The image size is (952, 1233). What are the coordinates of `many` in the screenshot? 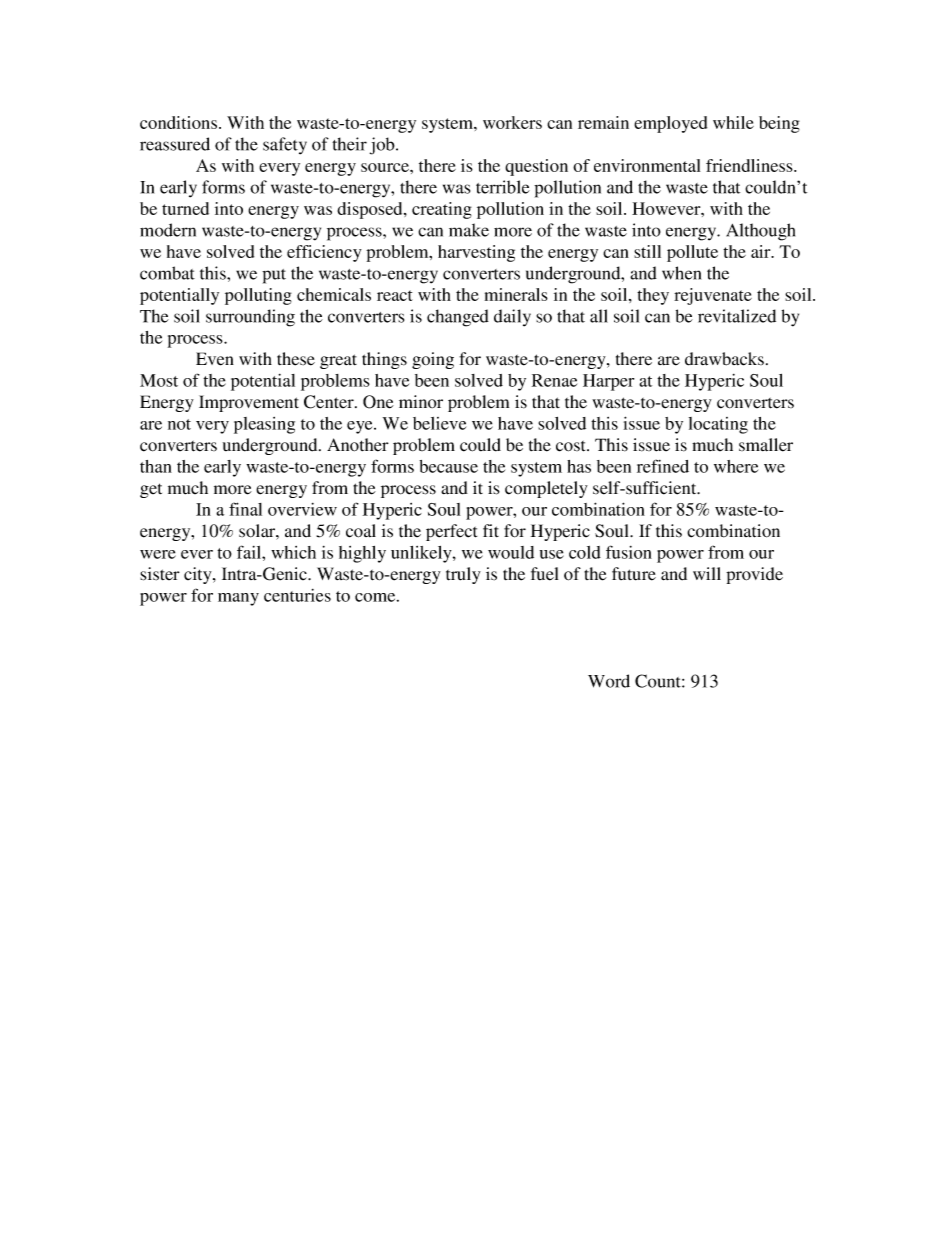 It's located at (238, 599).
